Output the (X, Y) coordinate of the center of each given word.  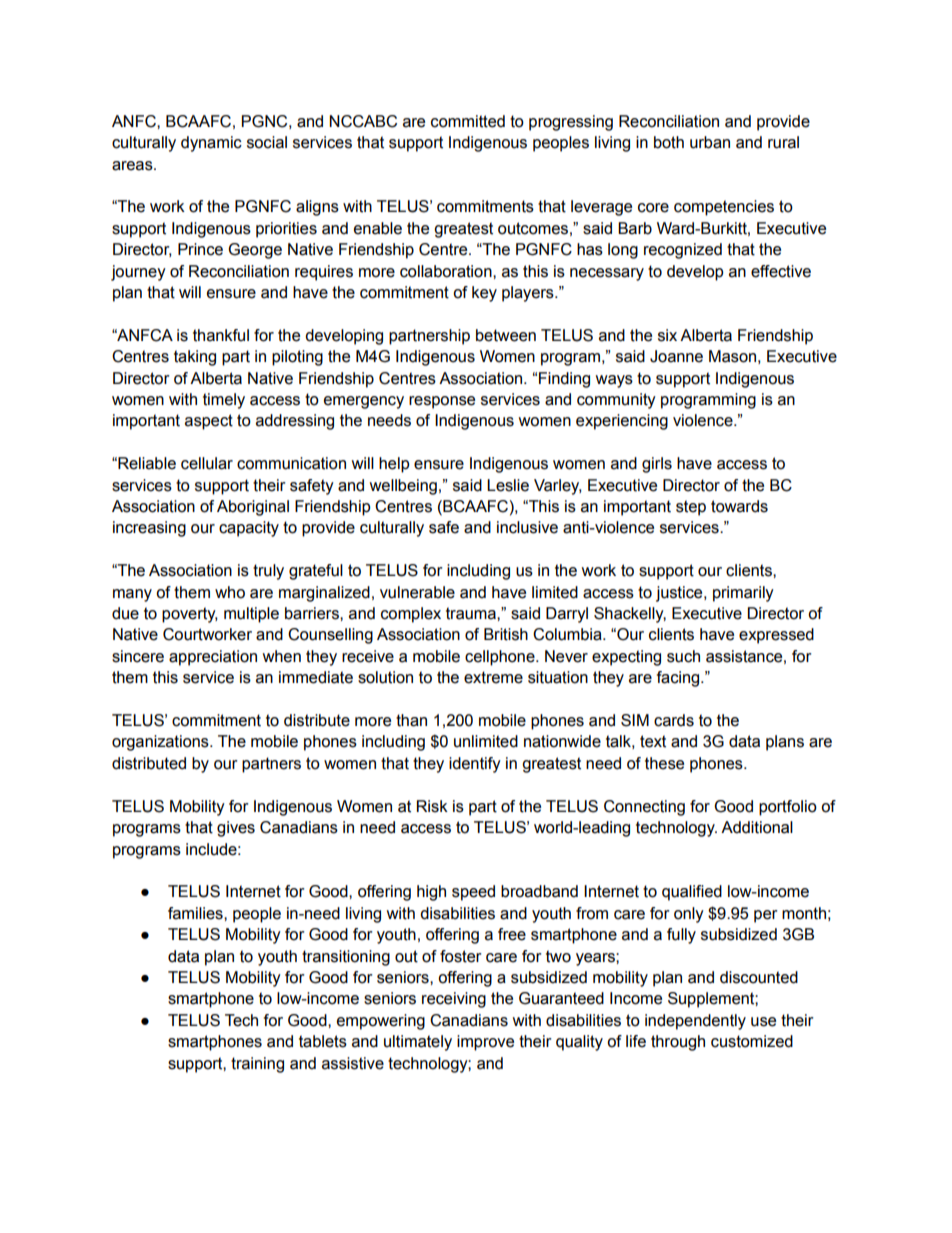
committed (468, 121)
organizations (161, 743)
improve (485, 1043)
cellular (207, 463)
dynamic (211, 144)
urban (710, 142)
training (257, 1065)
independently (695, 1022)
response (442, 402)
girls (657, 465)
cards (674, 720)
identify (475, 765)
